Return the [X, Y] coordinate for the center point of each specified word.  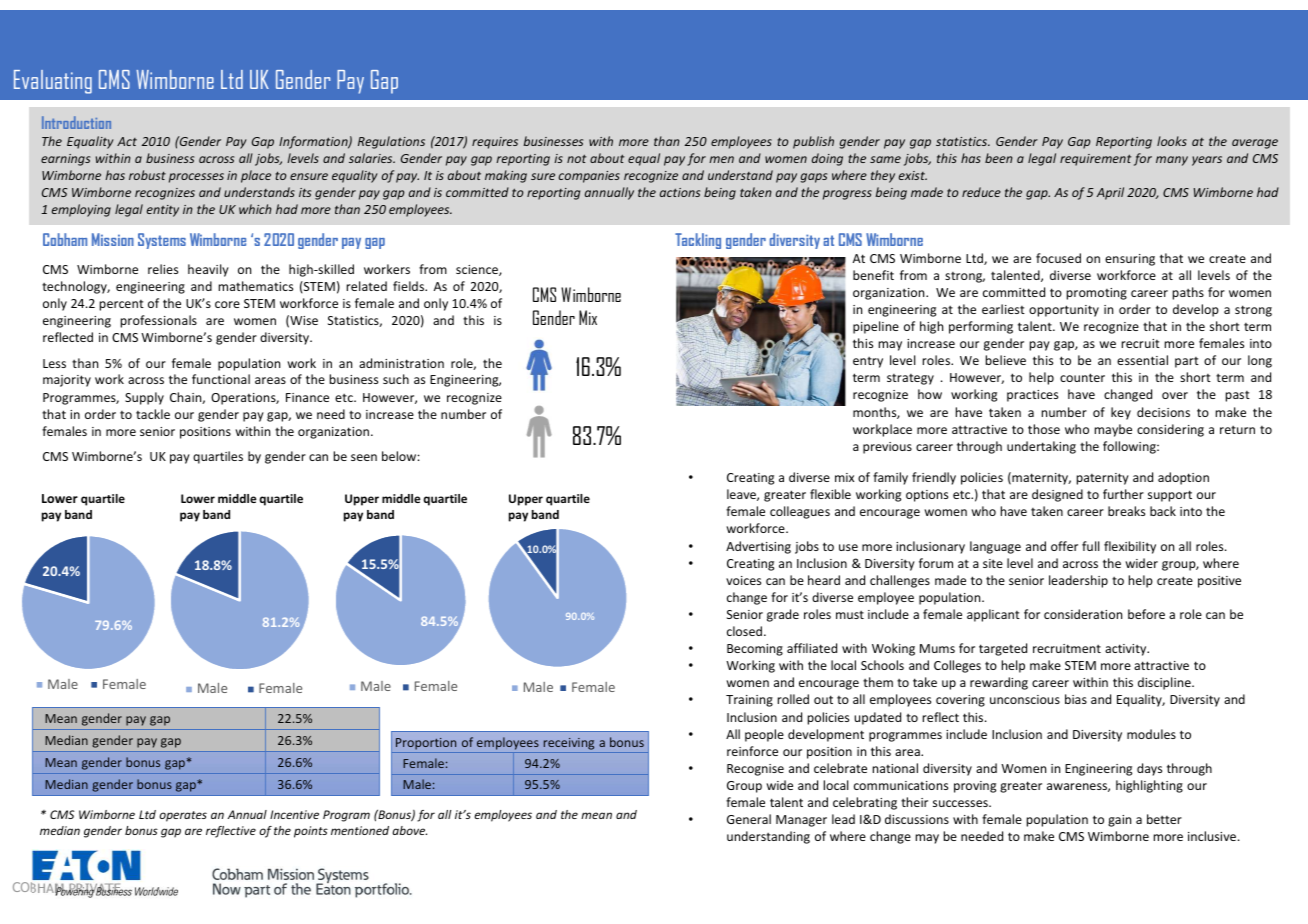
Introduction [76, 122]
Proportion [426, 745]
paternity [1103, 479]
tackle [153, 414]
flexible [830, 494]
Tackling [698, 241]
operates [183, 816]
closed [746, 631]
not [576, 158]
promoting [1097, 294]
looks [1172, 141]
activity [1127, 650]
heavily [208, 270]
